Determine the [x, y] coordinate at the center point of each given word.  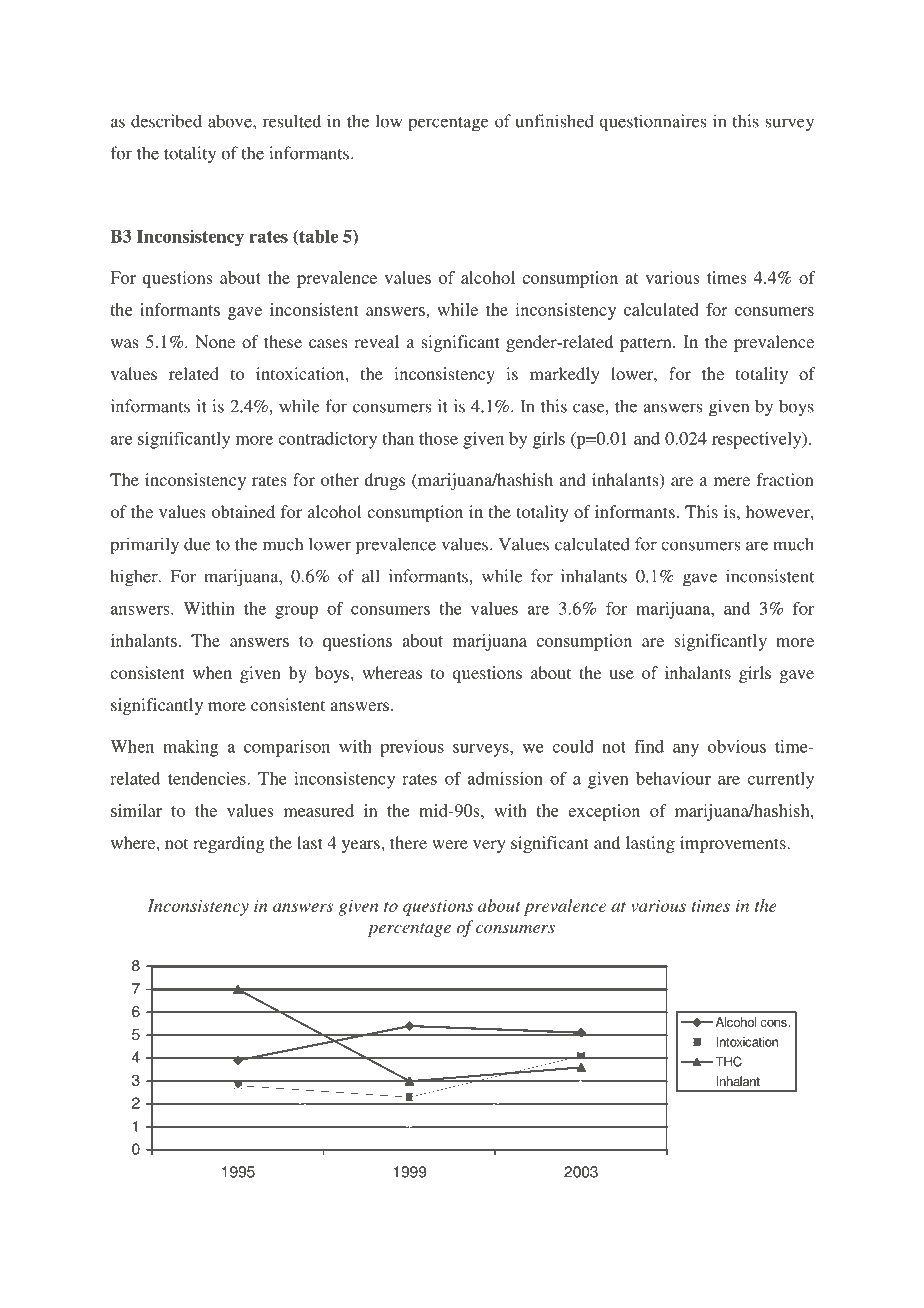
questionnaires [652, 123]
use [621, 674]
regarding [228, 844]
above [231, 121]
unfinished [555, 121]
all [371, 576]
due [197, 544]
